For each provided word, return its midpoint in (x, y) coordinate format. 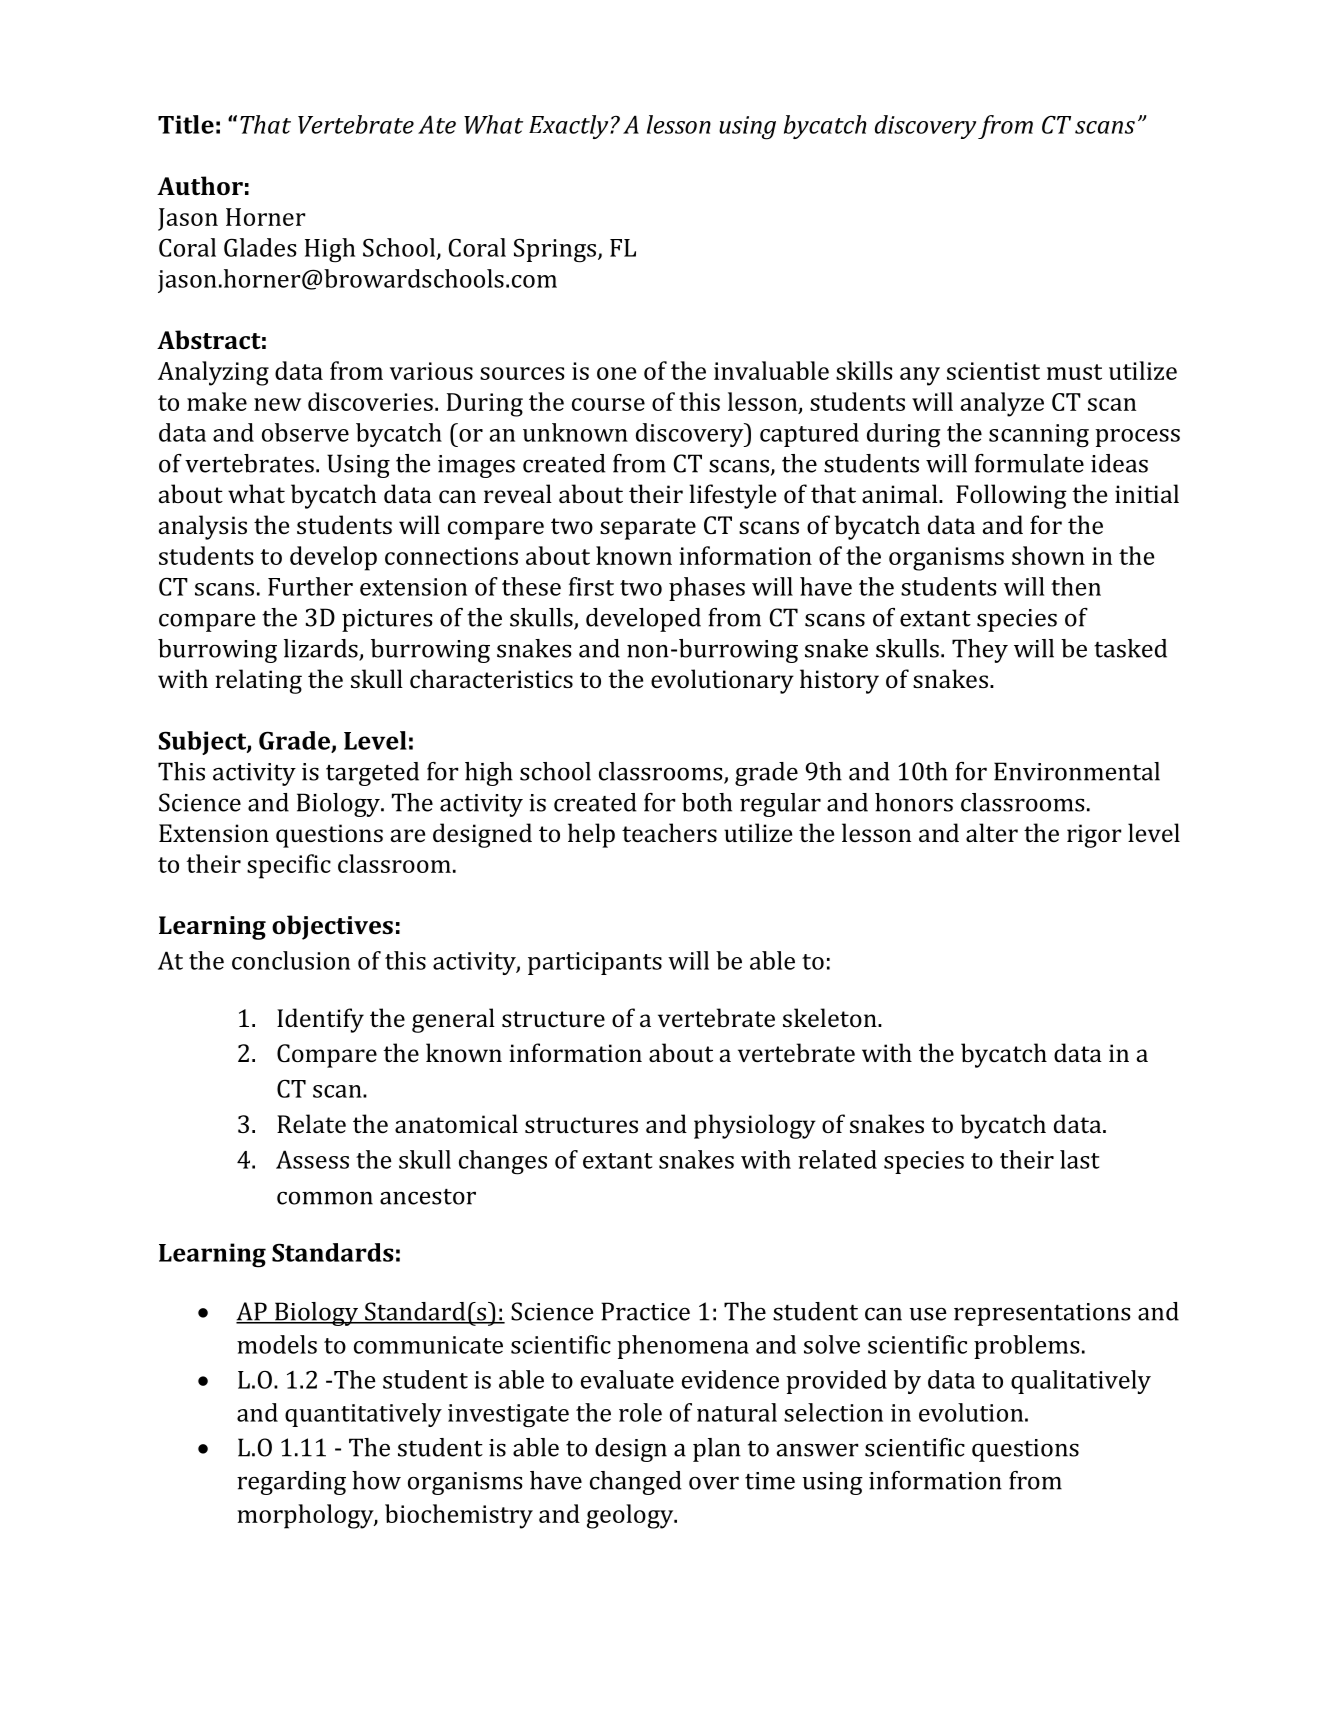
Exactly (570, 127)
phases (707, 589)
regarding (291, 1483)
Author (200, 185)
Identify (320, 1020)
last (1079, 1159)
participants (595, 963)
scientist (993, 371)
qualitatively (1081, 1382)
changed (636, 1483)
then (1076, 586)
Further (310, 586)
